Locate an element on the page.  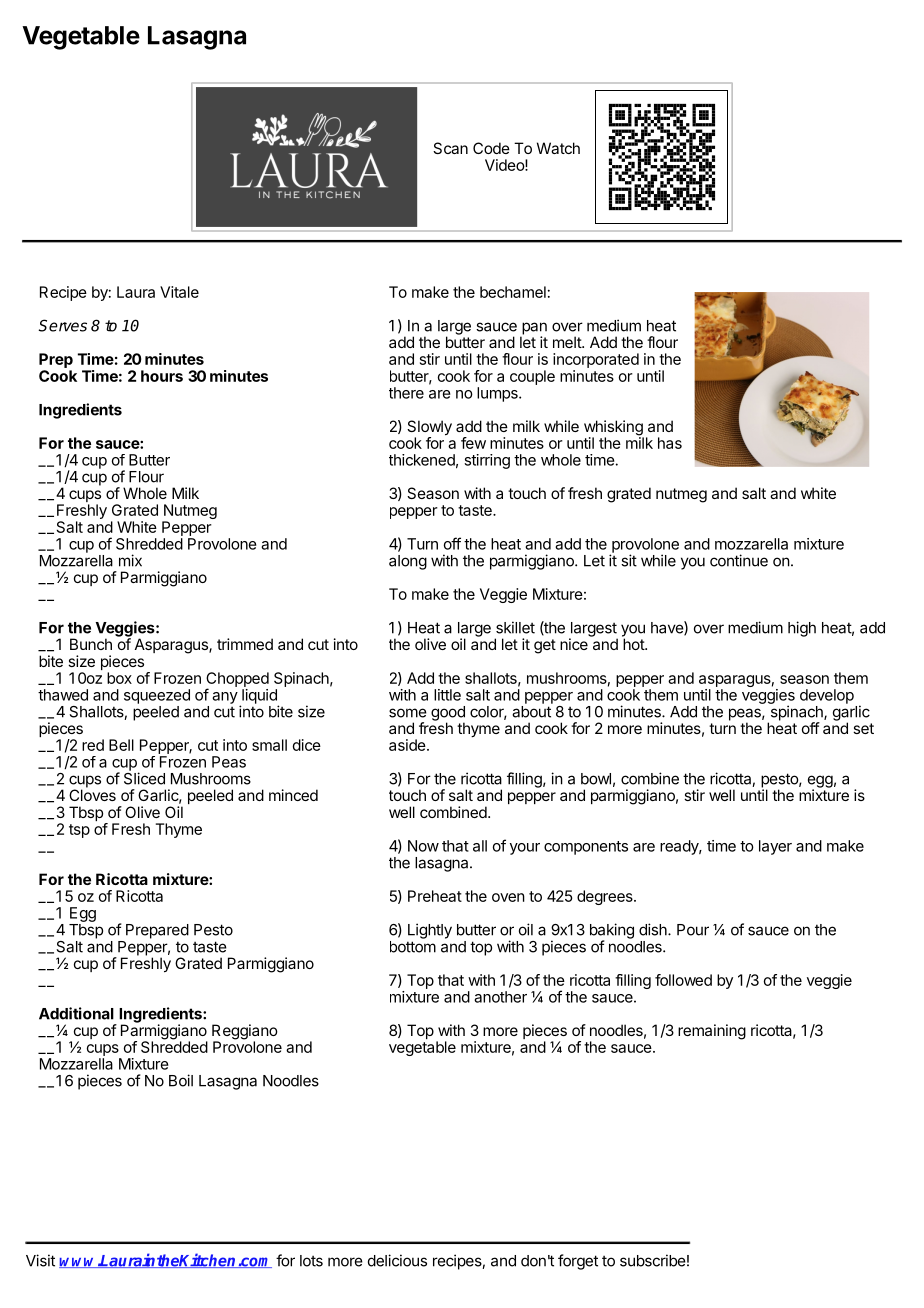
tsp is located at coordinates (79, 831).
